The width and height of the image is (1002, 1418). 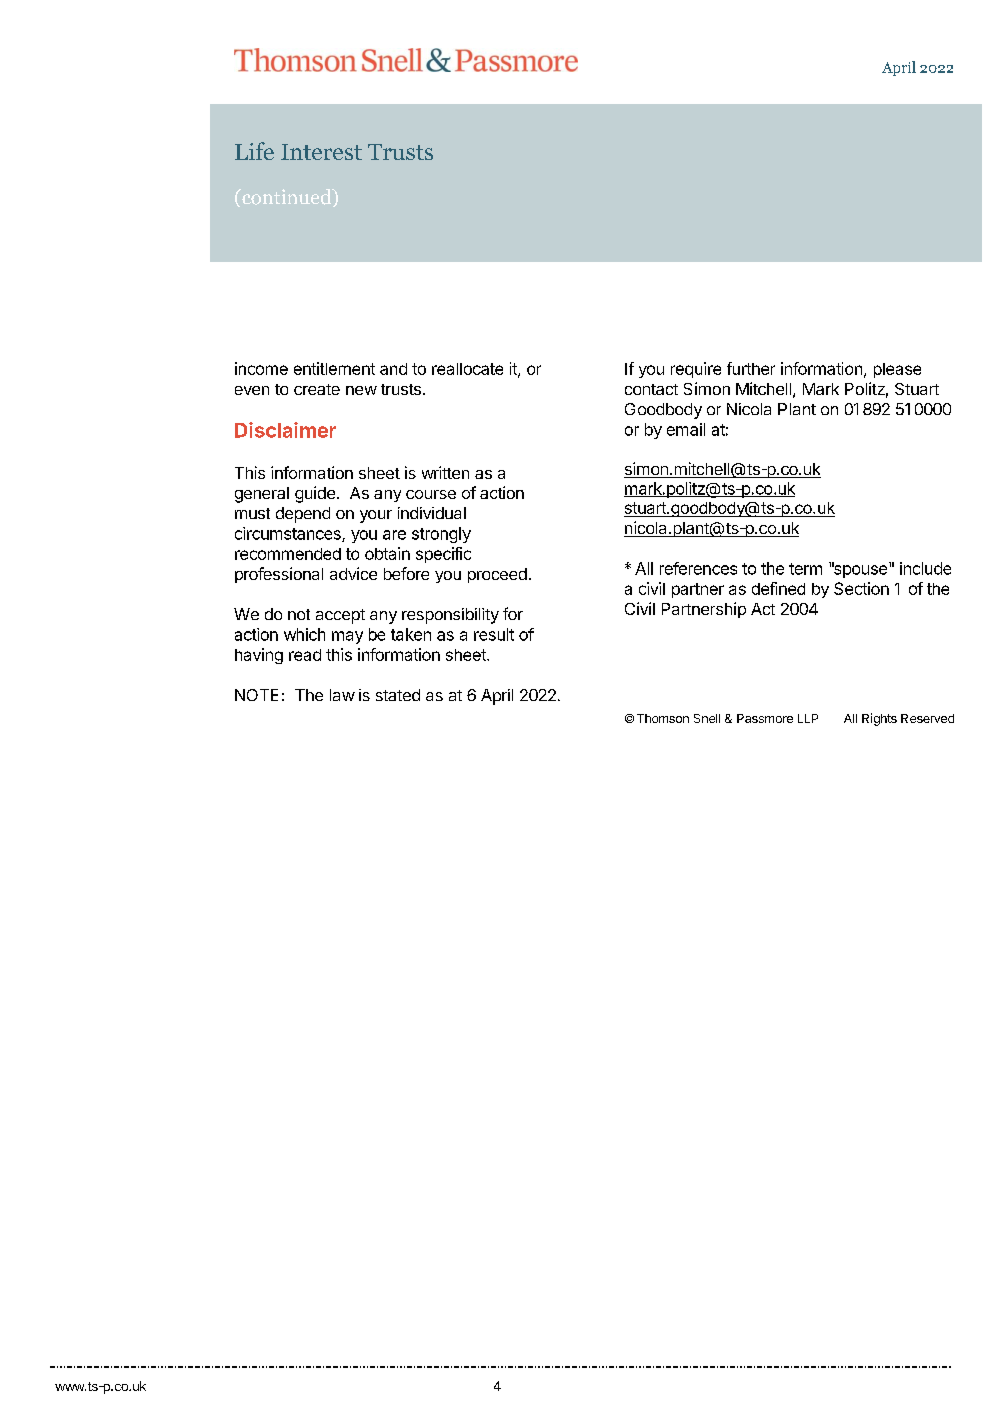 I want to click on Thomson, so click(x=663, y=718).
